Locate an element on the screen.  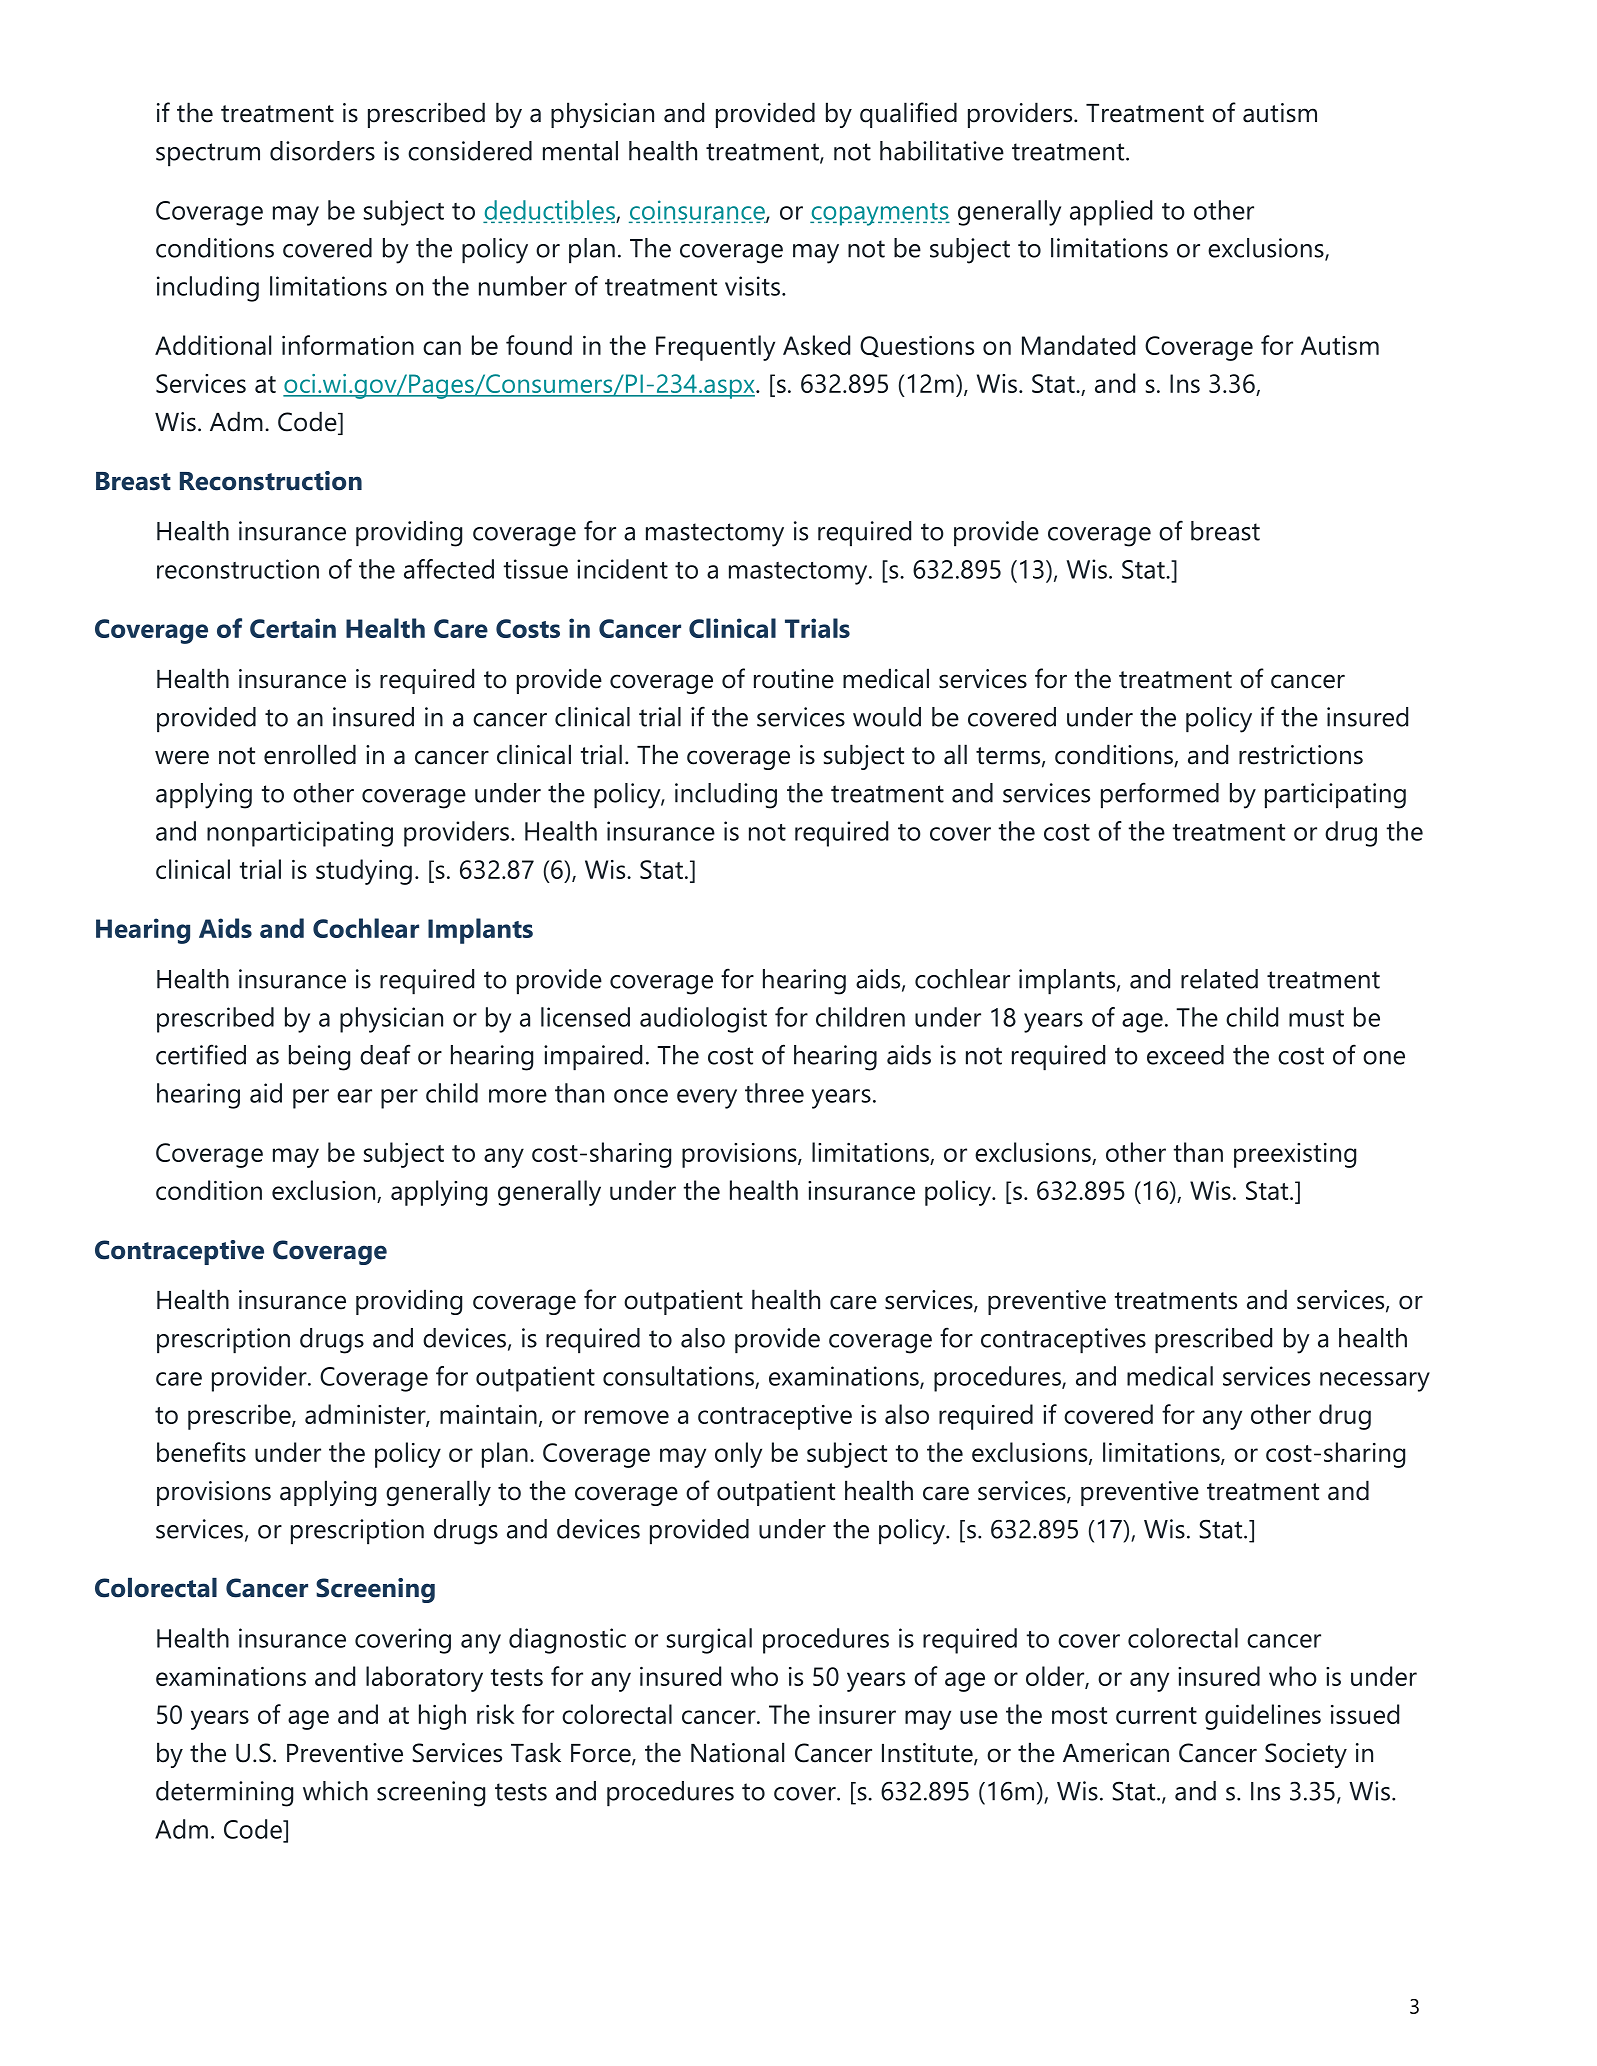
only is located at coordinates (738, 1455).
